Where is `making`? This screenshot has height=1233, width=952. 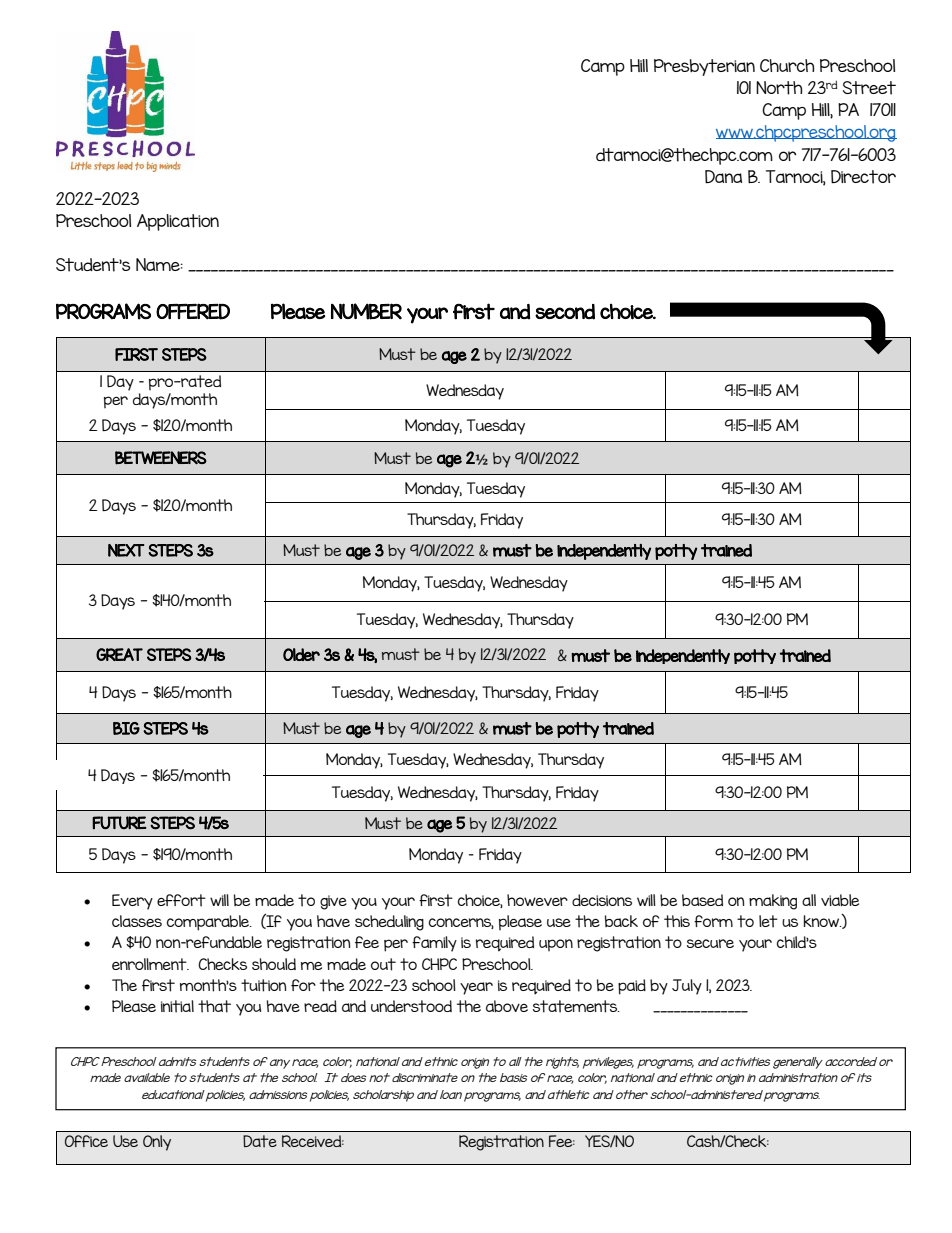 making is located at coordinates (773, 902).
